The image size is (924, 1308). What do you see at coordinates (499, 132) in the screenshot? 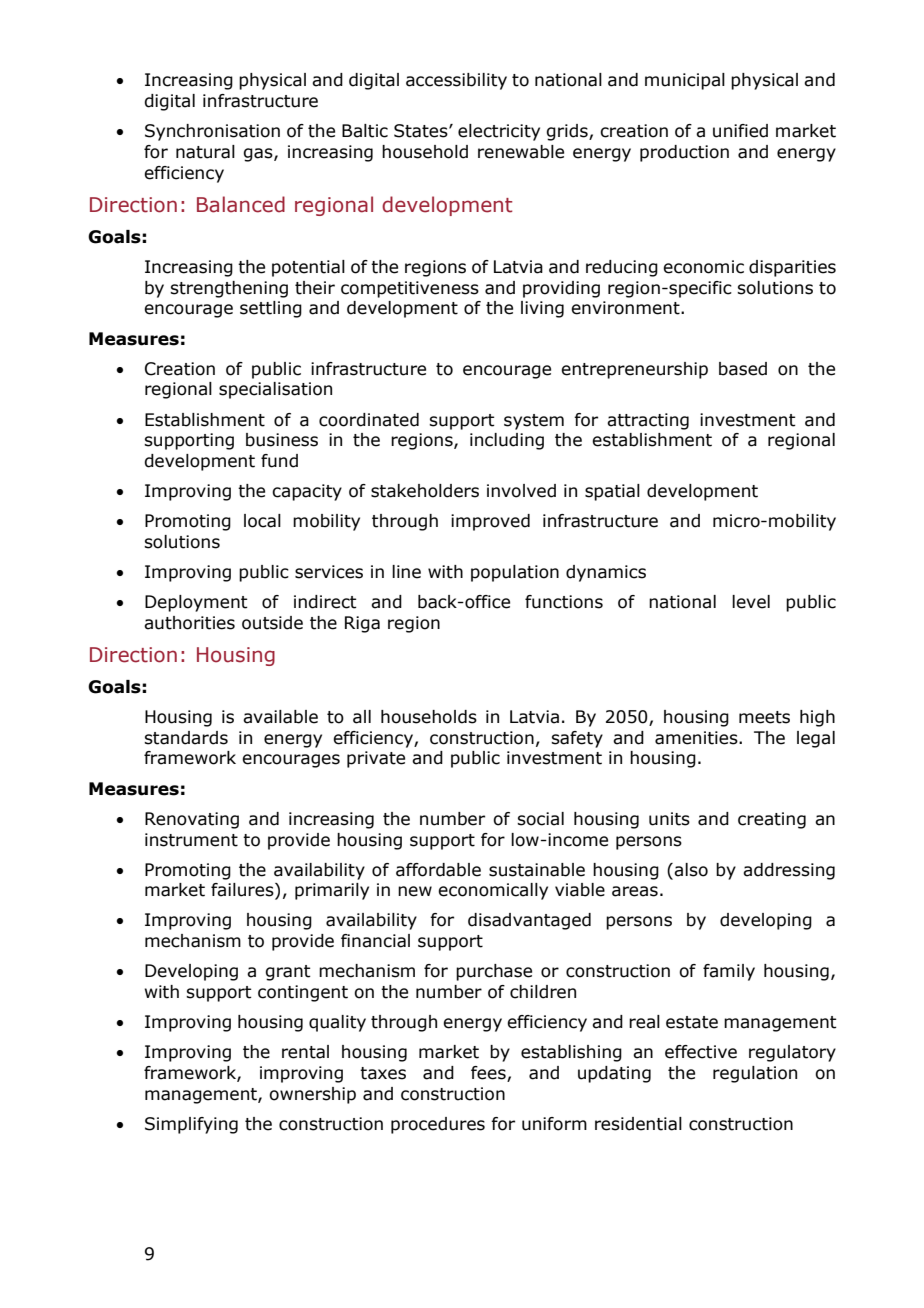
I see `electricity` at bounding box center [499, 132].
